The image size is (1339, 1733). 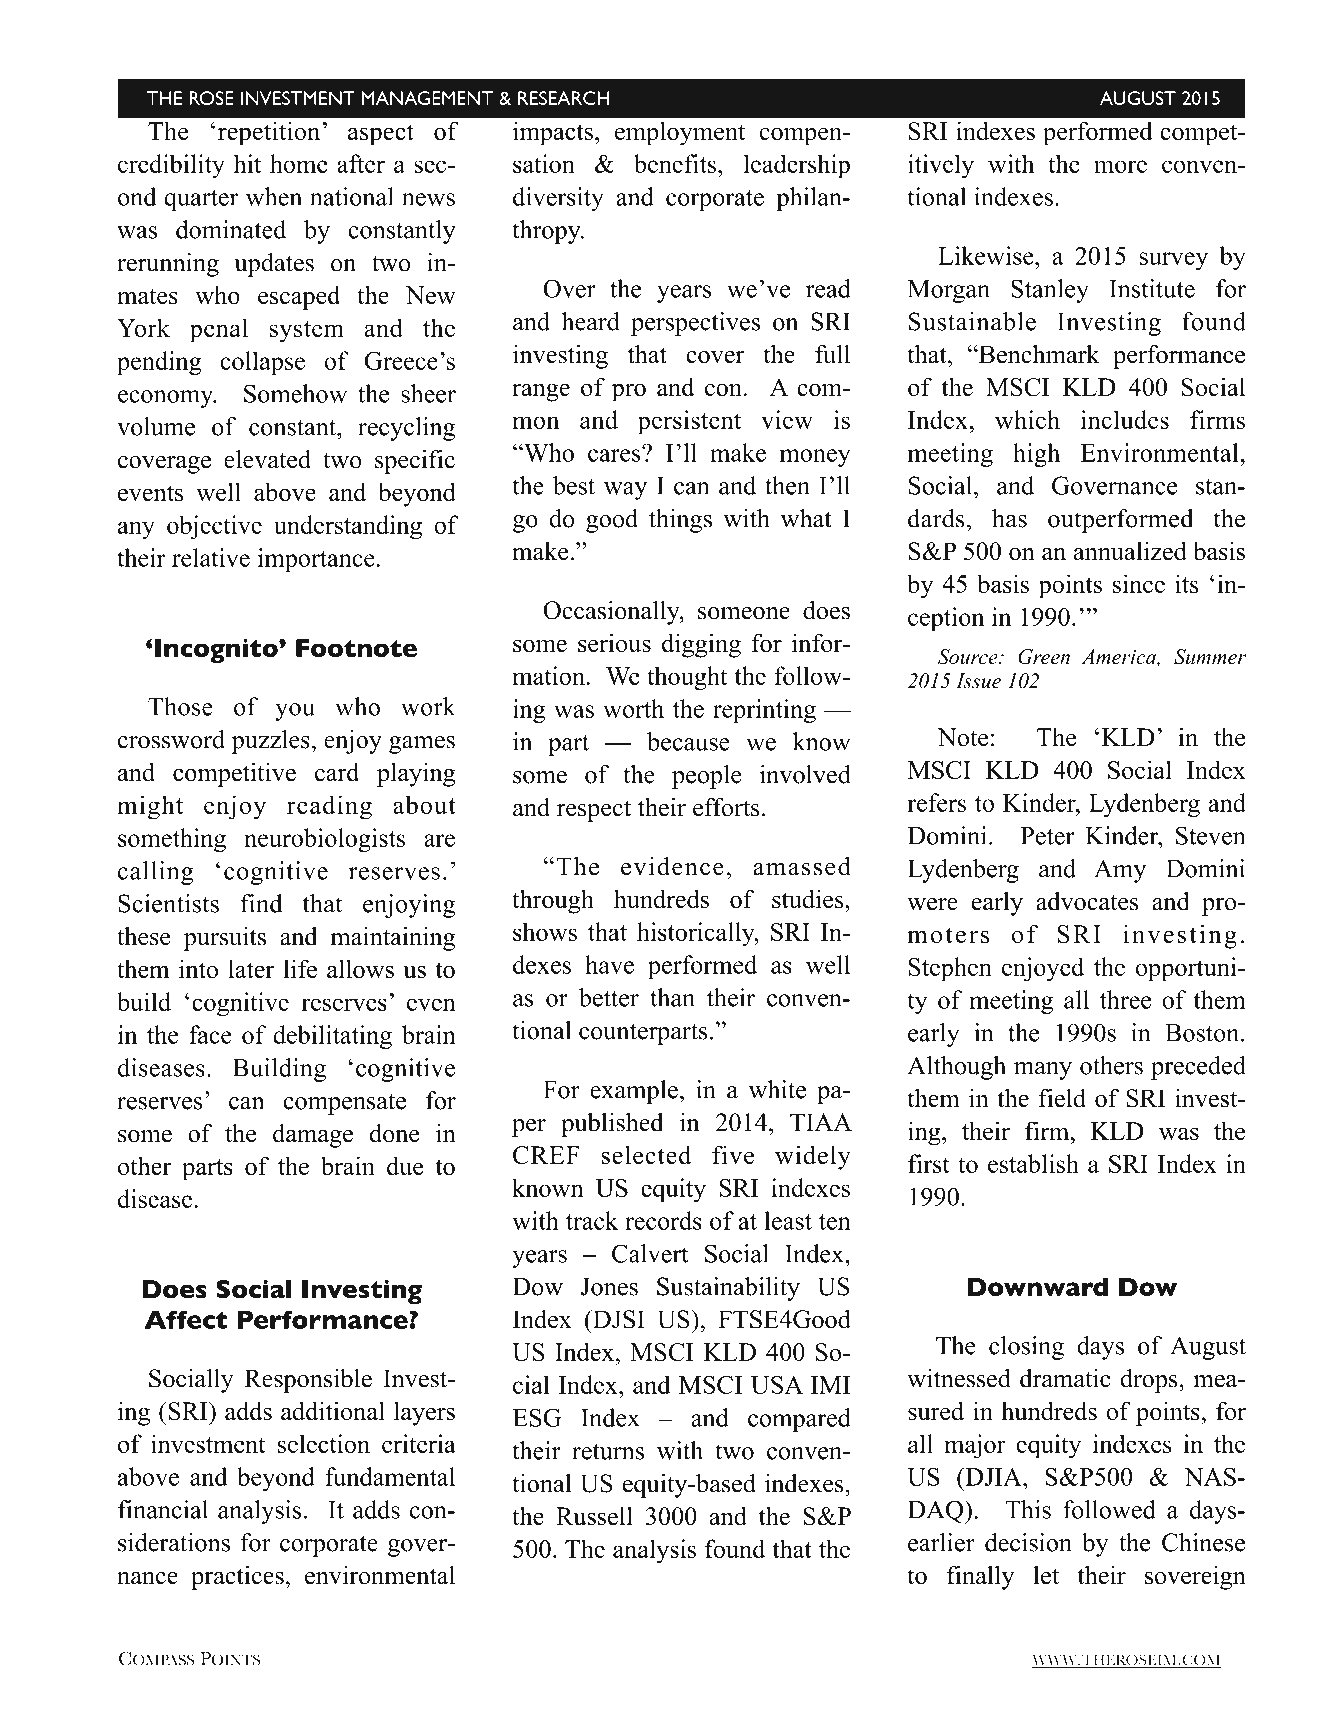 I want to click on since, so click(x=1139, y=583).
